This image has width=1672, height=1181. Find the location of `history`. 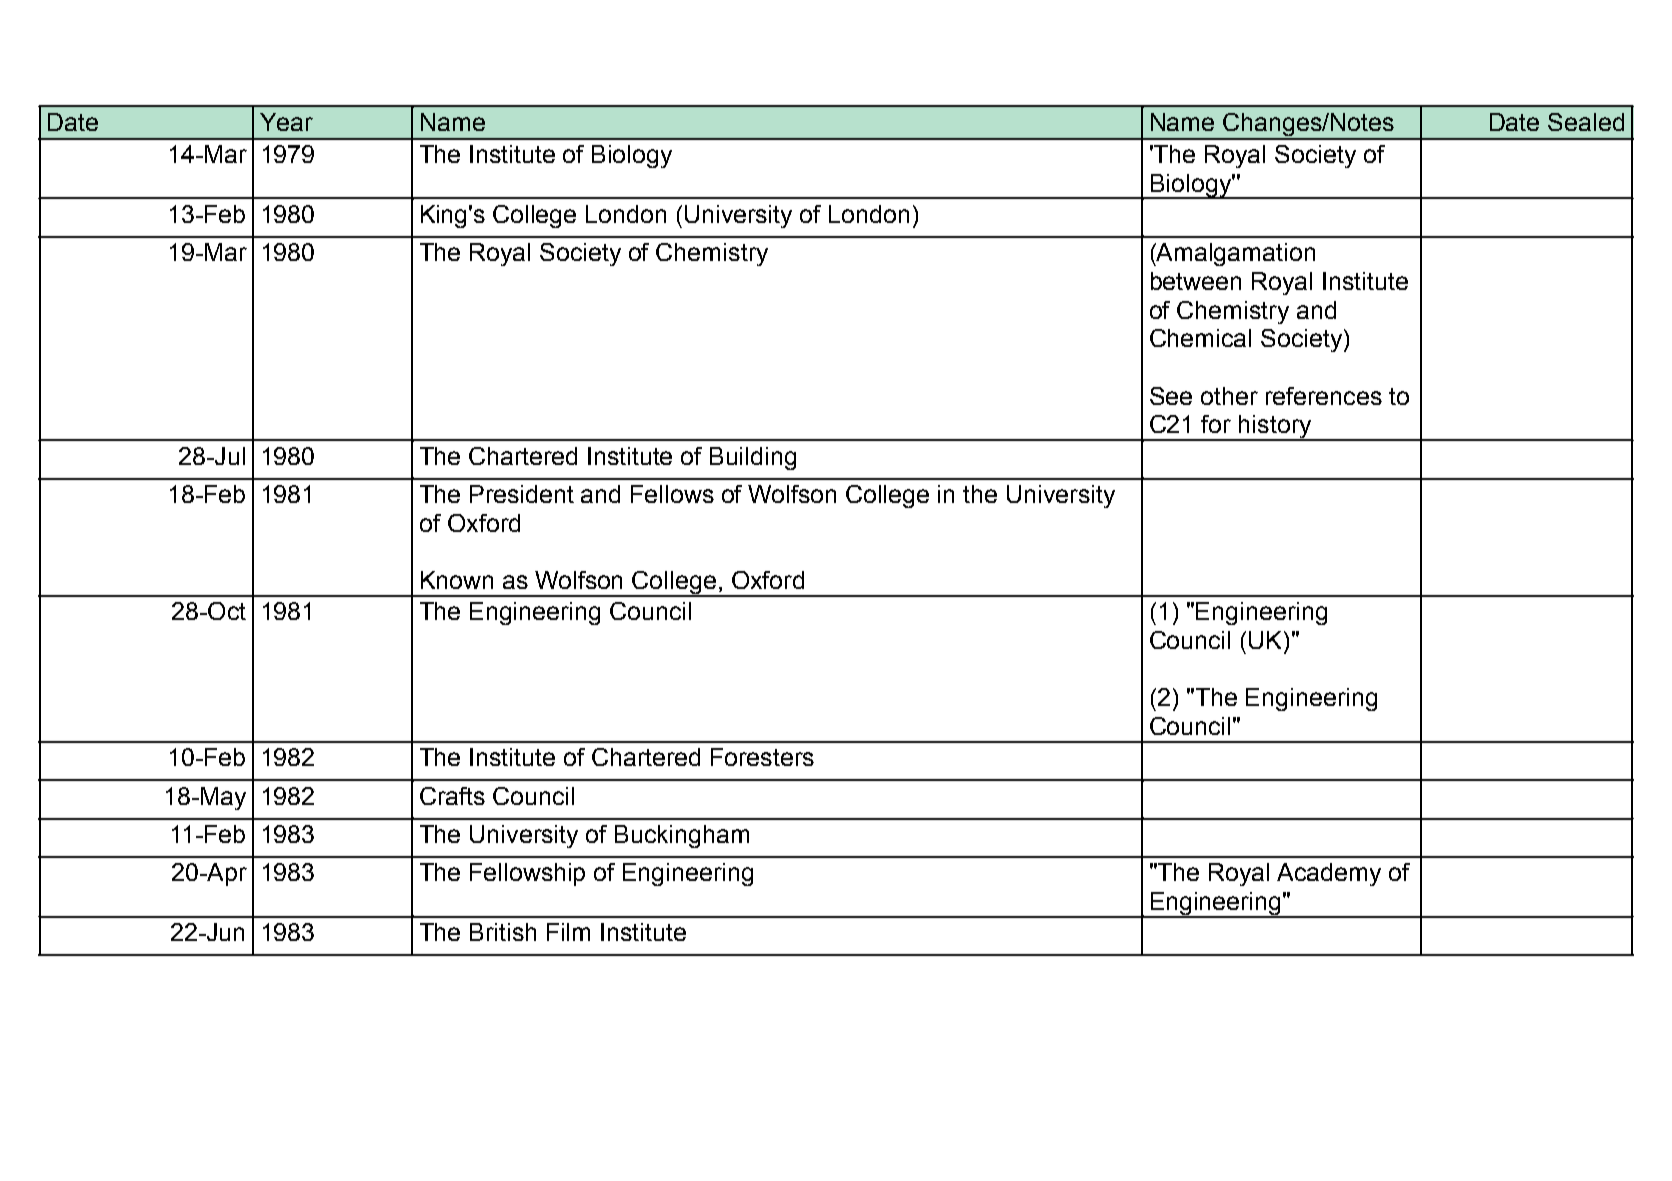

history is located at coordinates (1275, 428).
